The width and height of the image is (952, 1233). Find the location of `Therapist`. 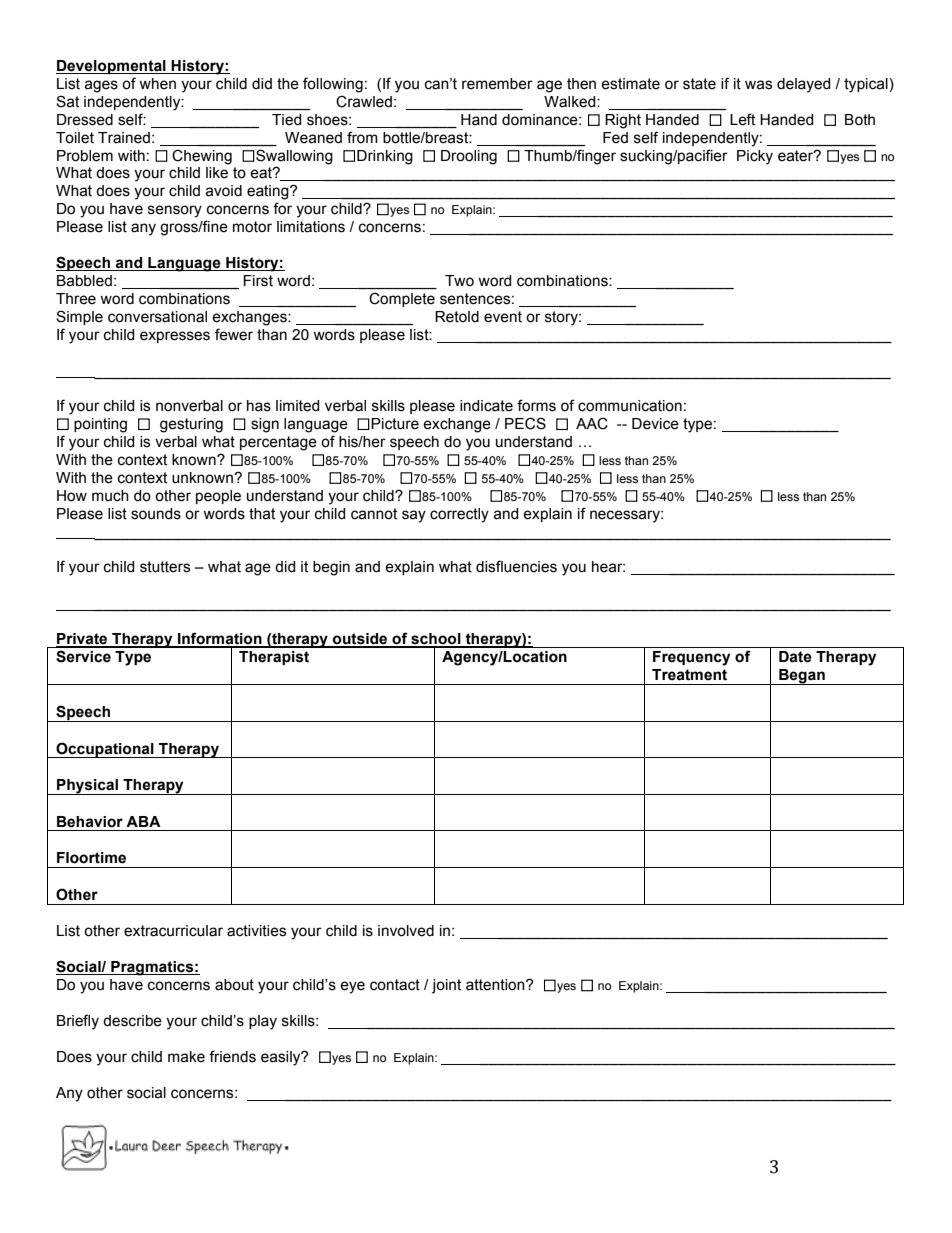

Therapist is located at coordinates (274, 658).
